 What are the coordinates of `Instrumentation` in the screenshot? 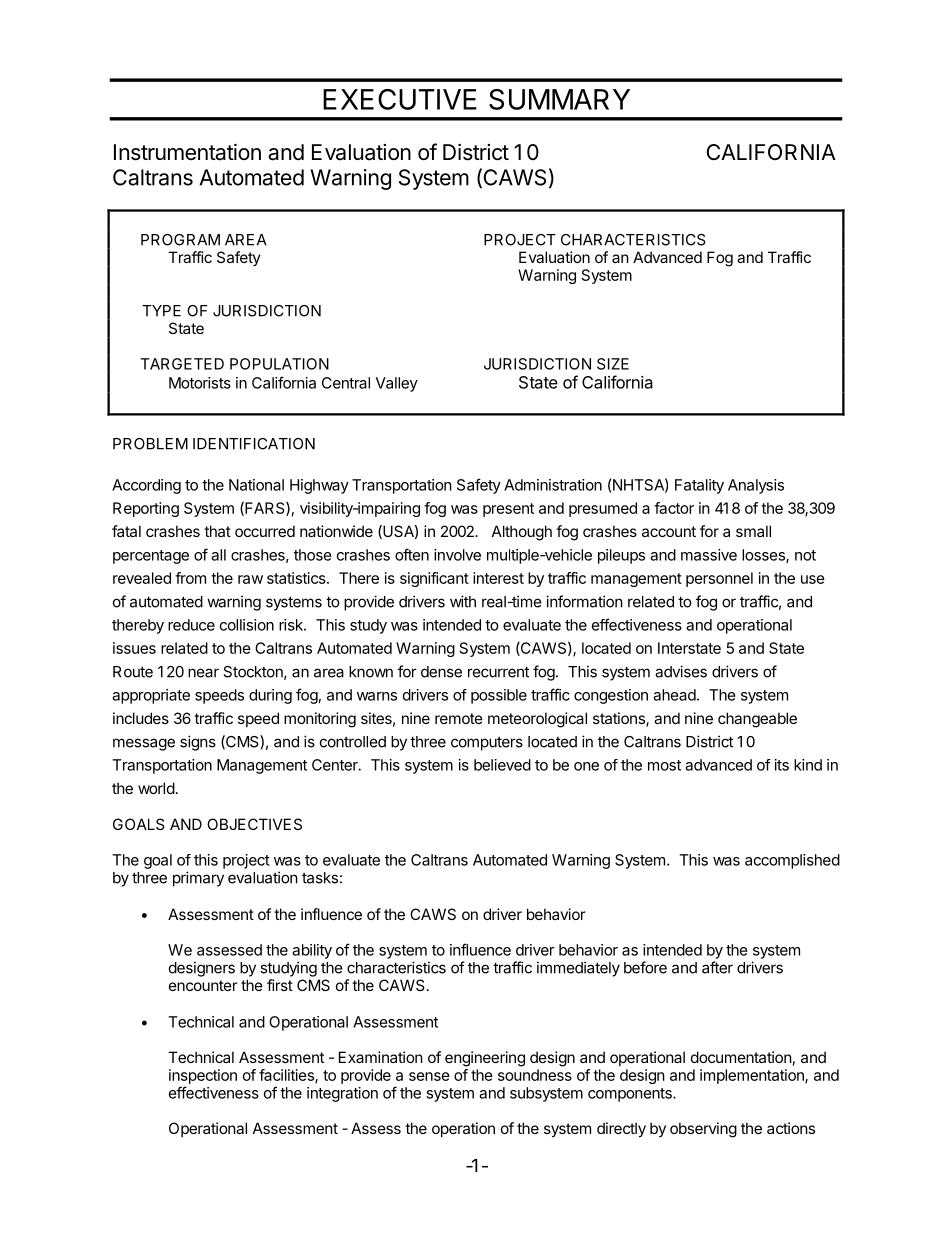 It's located at (187, 152).
